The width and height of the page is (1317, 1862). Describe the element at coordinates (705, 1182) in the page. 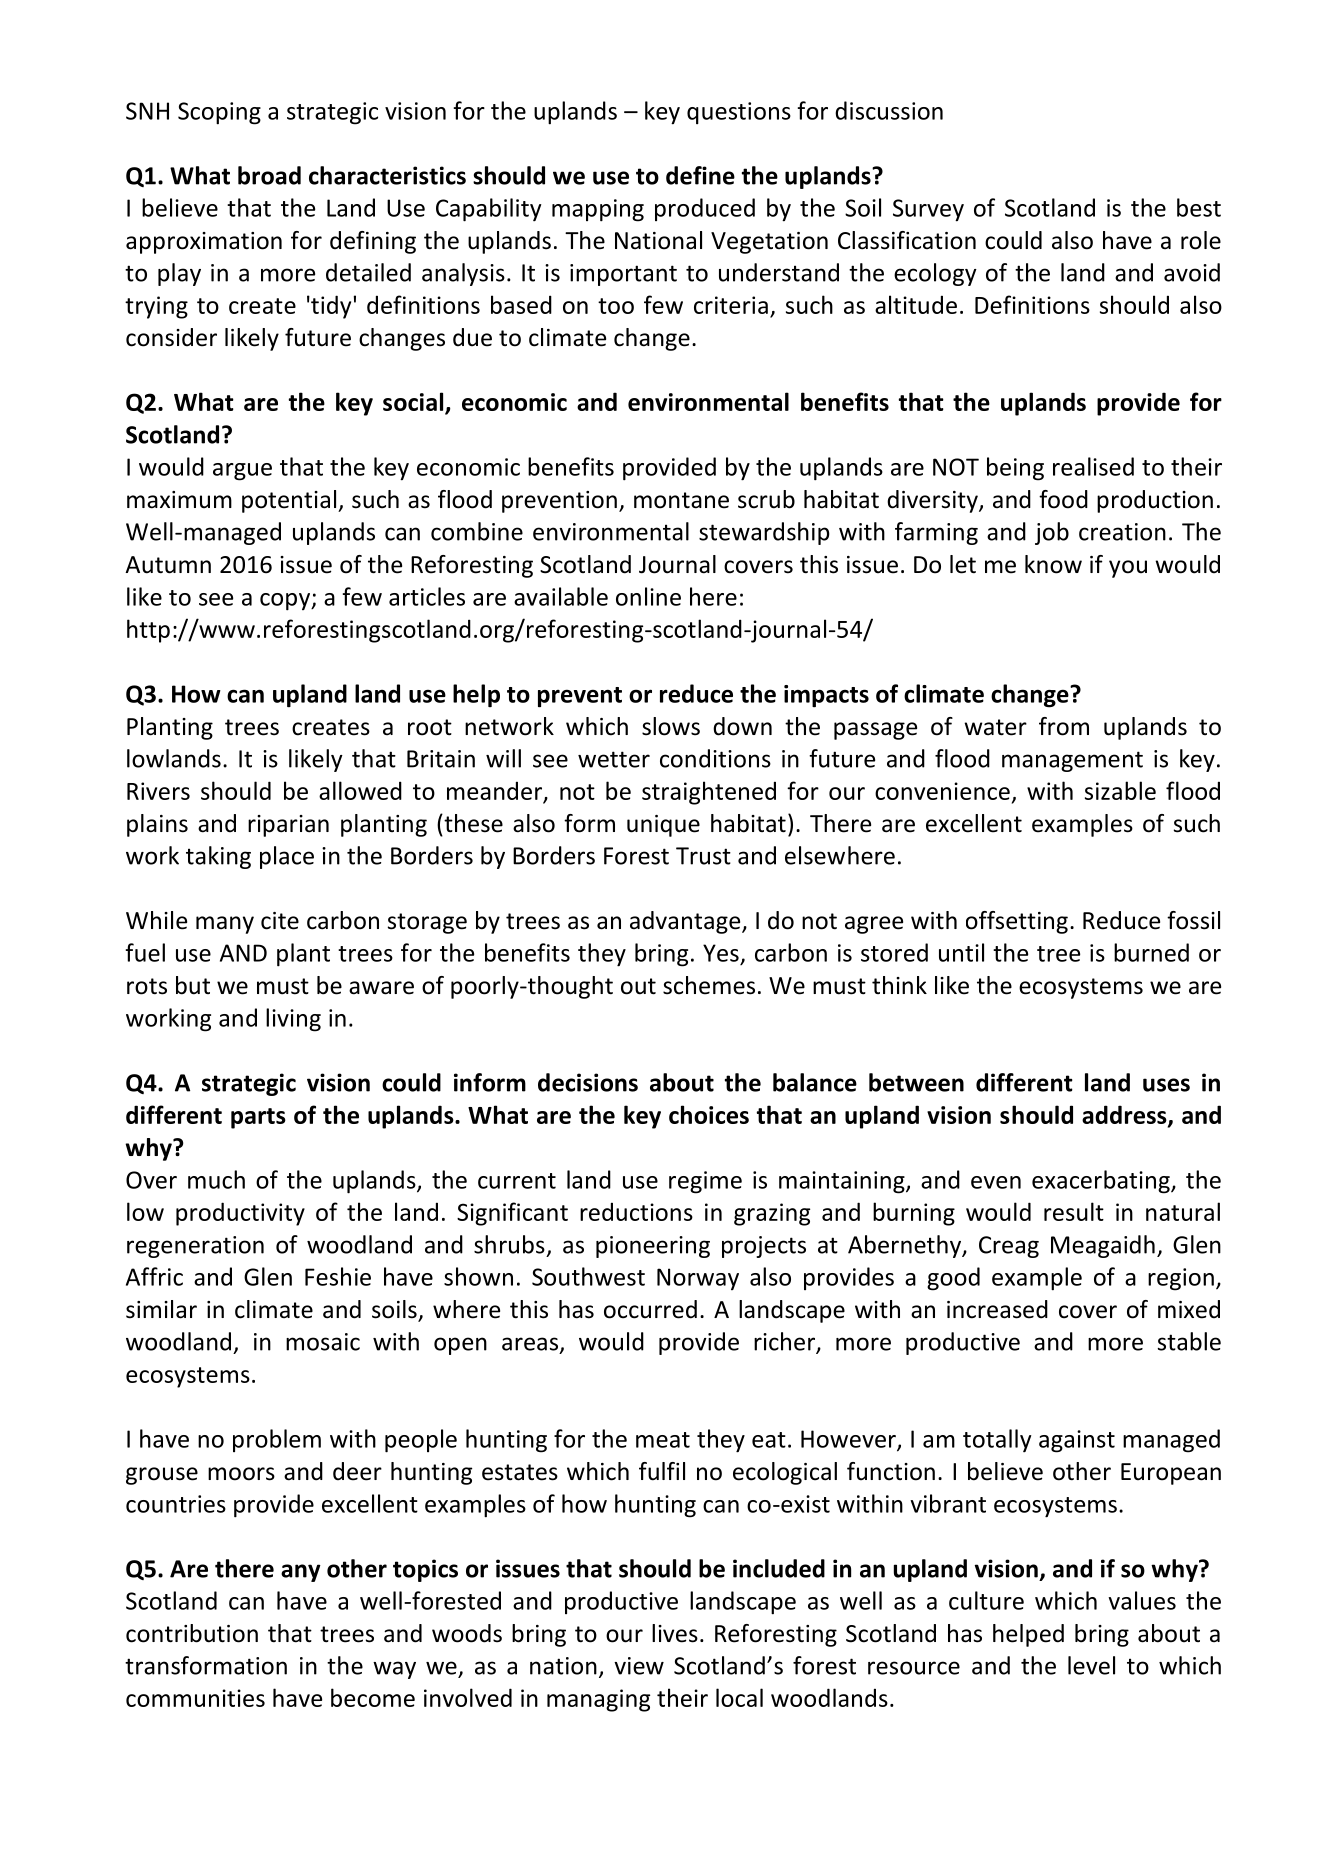

I see `regime` at that location.
